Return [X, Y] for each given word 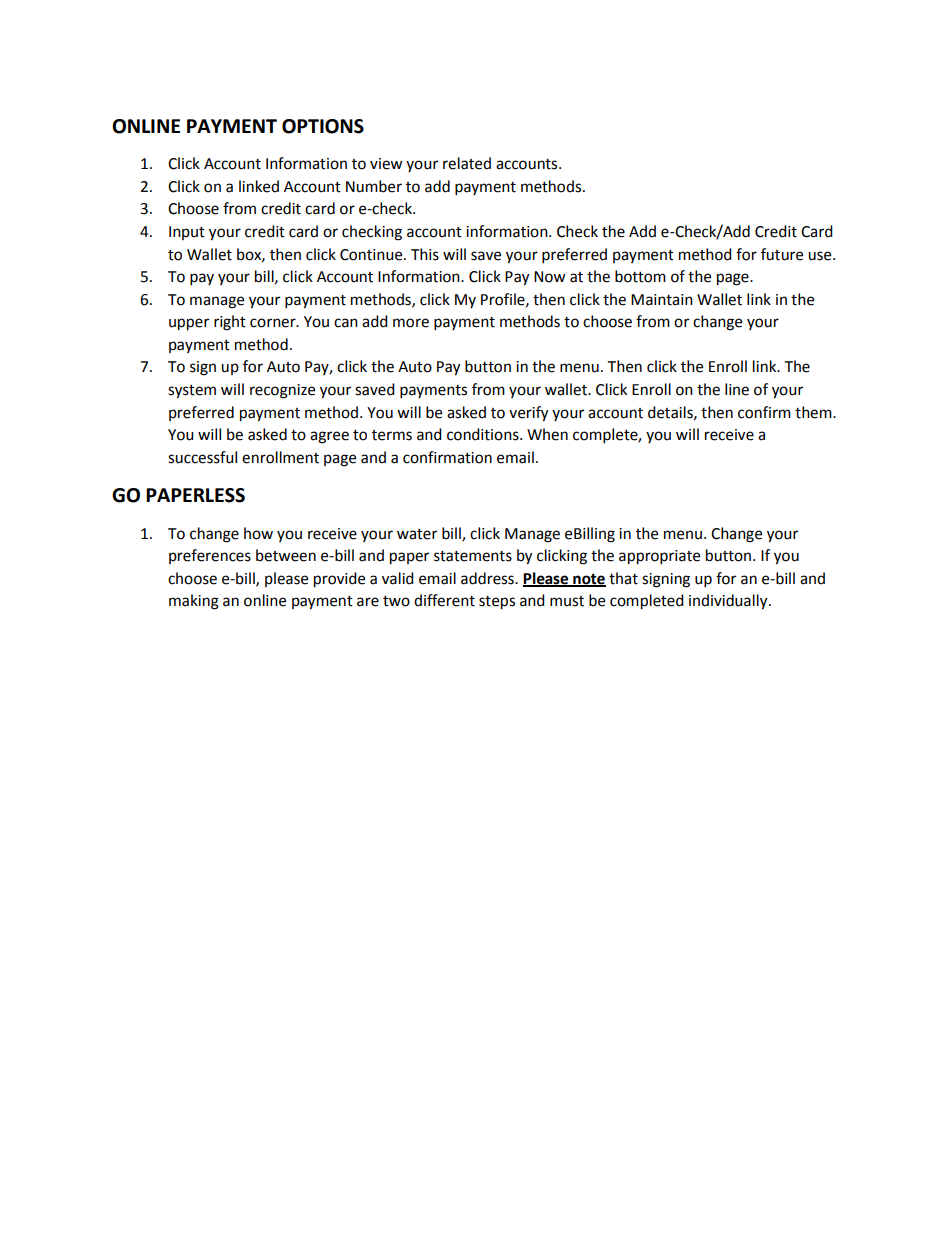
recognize [282, 391]
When [547, 434]
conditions [484, 434]
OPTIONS [323, 126]
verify [528, 414]
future [782, 254]
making [194, 602]
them [814, 412]
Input [187, 233]
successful [202, 457]
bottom [640, 276]
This [425, 254]
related [467, 163]
